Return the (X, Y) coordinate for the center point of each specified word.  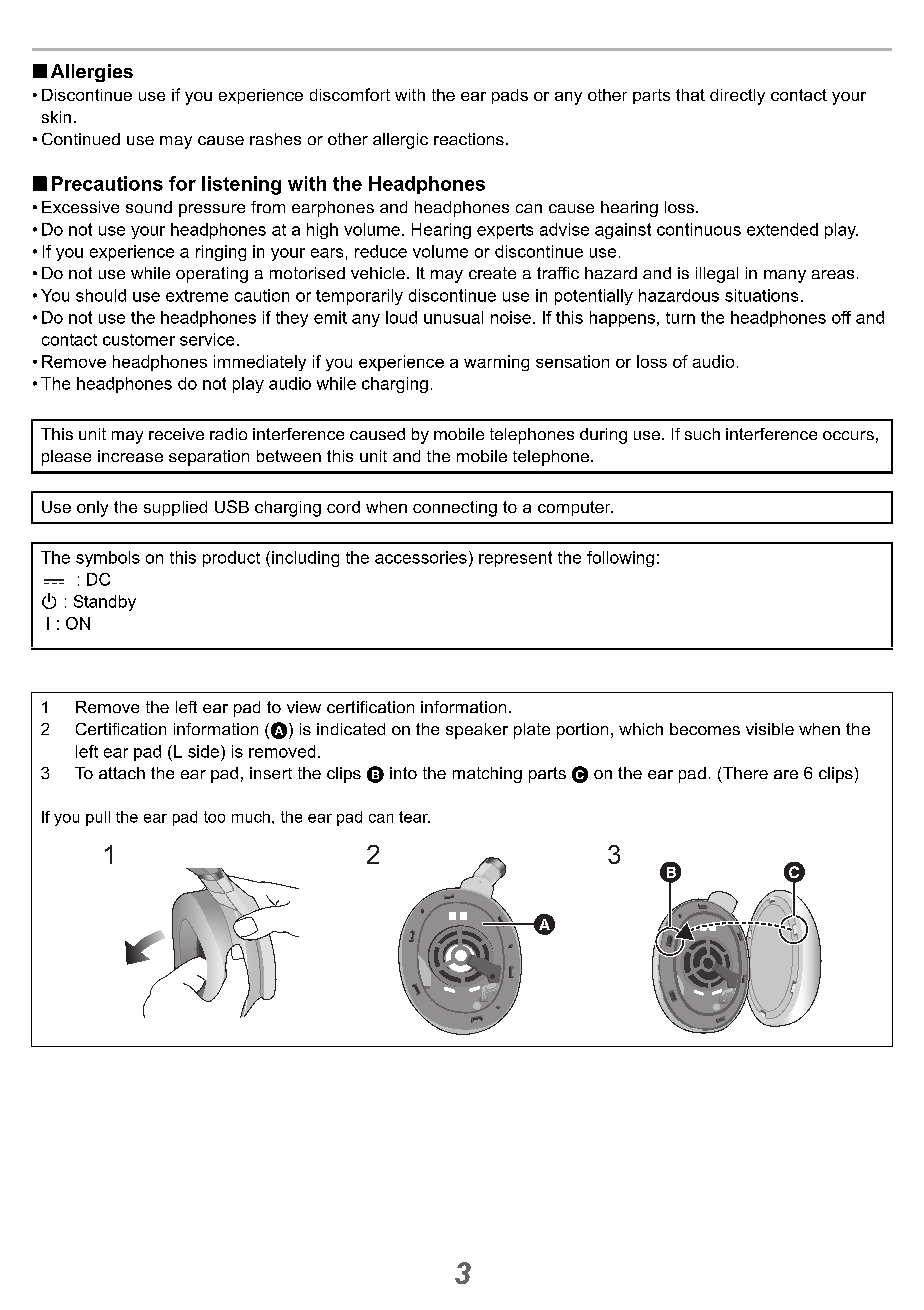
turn (680, 318)
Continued (81, 139)
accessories (421, 557)
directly (737, 97)
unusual (453, 317)
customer (139, 340)
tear (414, 817)
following (620, 559)
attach (122, 773)
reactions (469, 139)
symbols (108, 559)
